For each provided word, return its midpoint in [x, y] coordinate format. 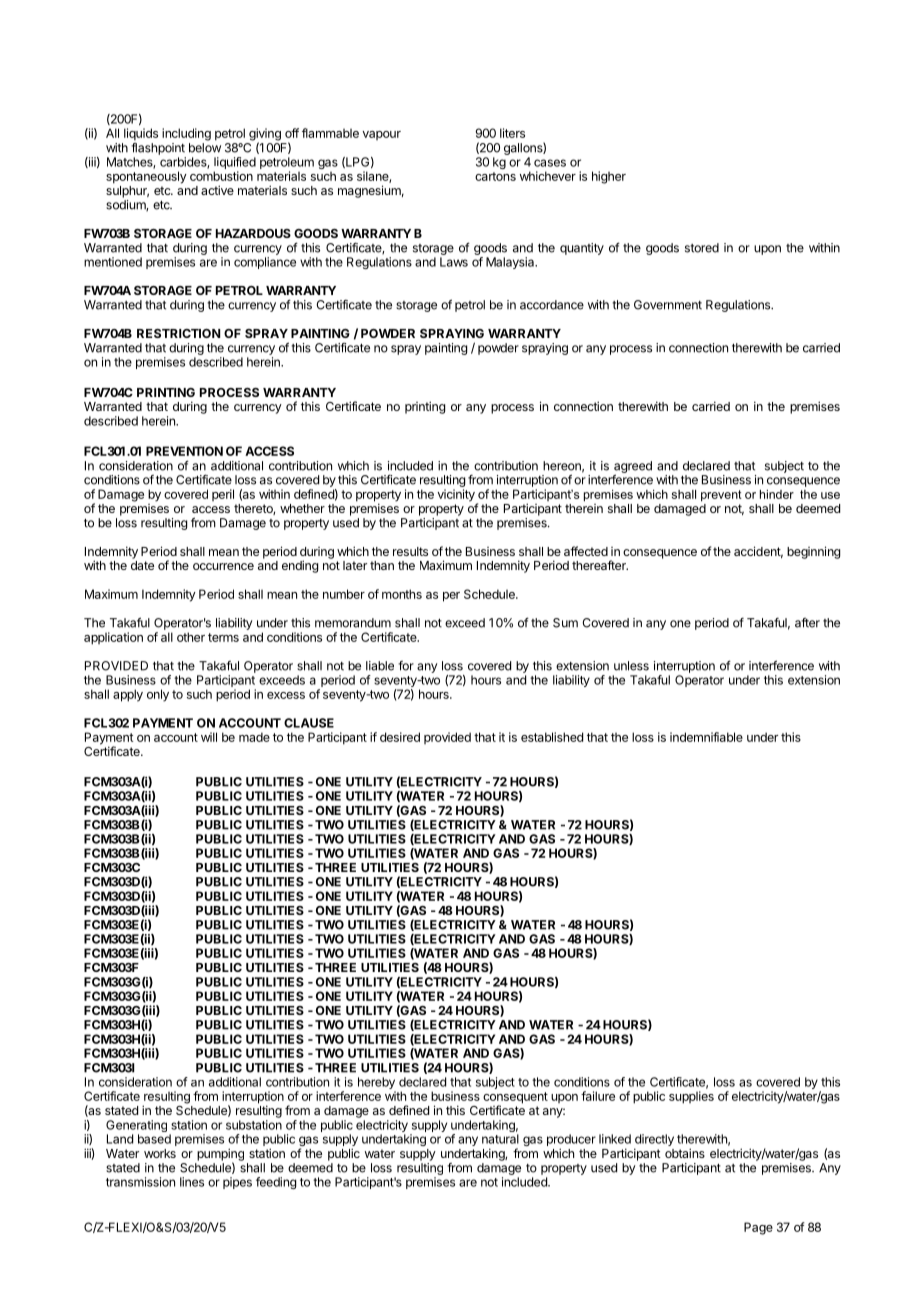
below [205, 148]
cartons [495, 176]
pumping [220, 1155]
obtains [685, 1153]
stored [702, 248]
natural [500, 1139]
